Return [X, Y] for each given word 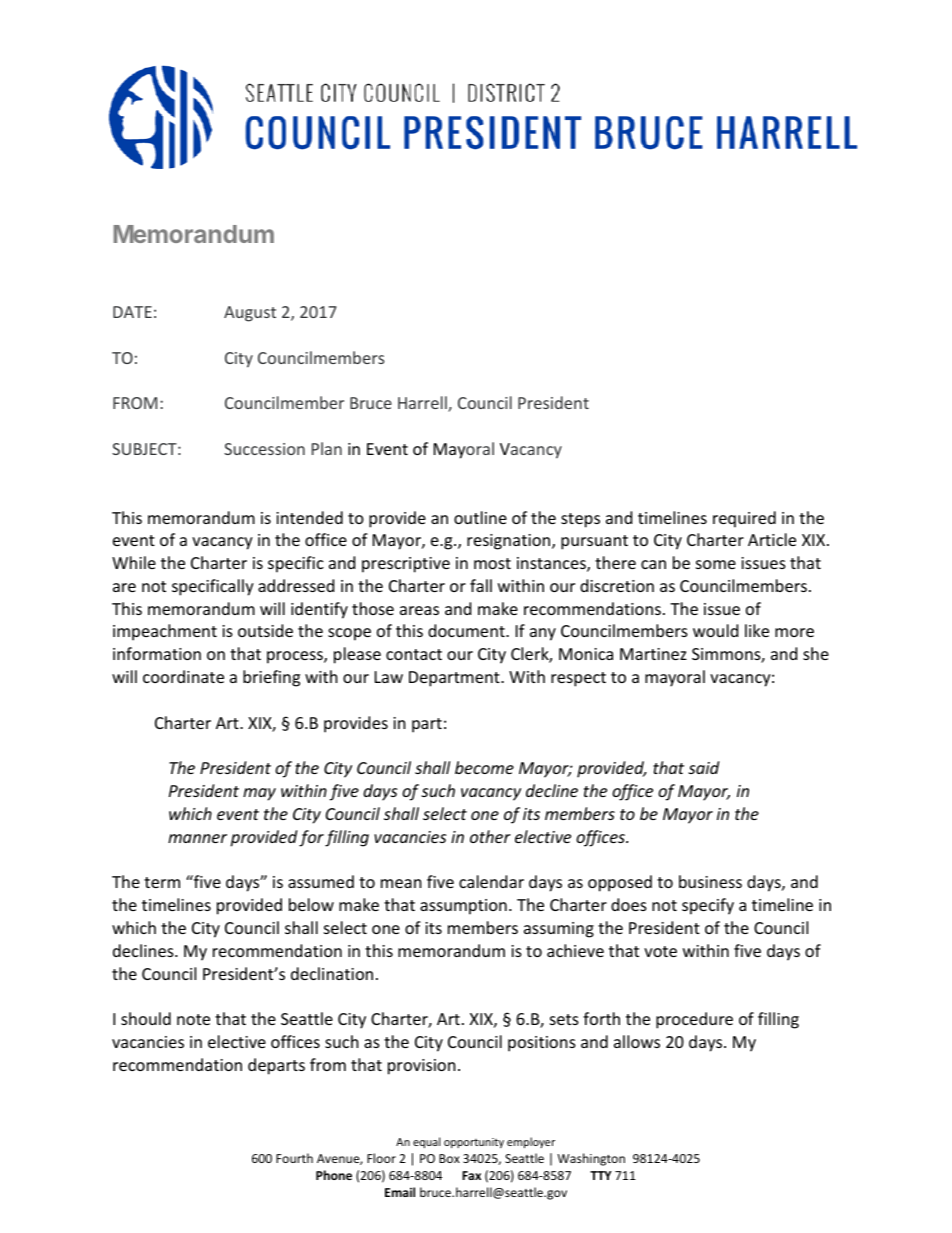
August [250, 314]
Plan [327, 448]
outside [265, 630]
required [744, 519]
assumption [463, 907]
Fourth [294, 1158]
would [715, 630]
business [710, 881]
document [467, 630]
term [162, 882]
